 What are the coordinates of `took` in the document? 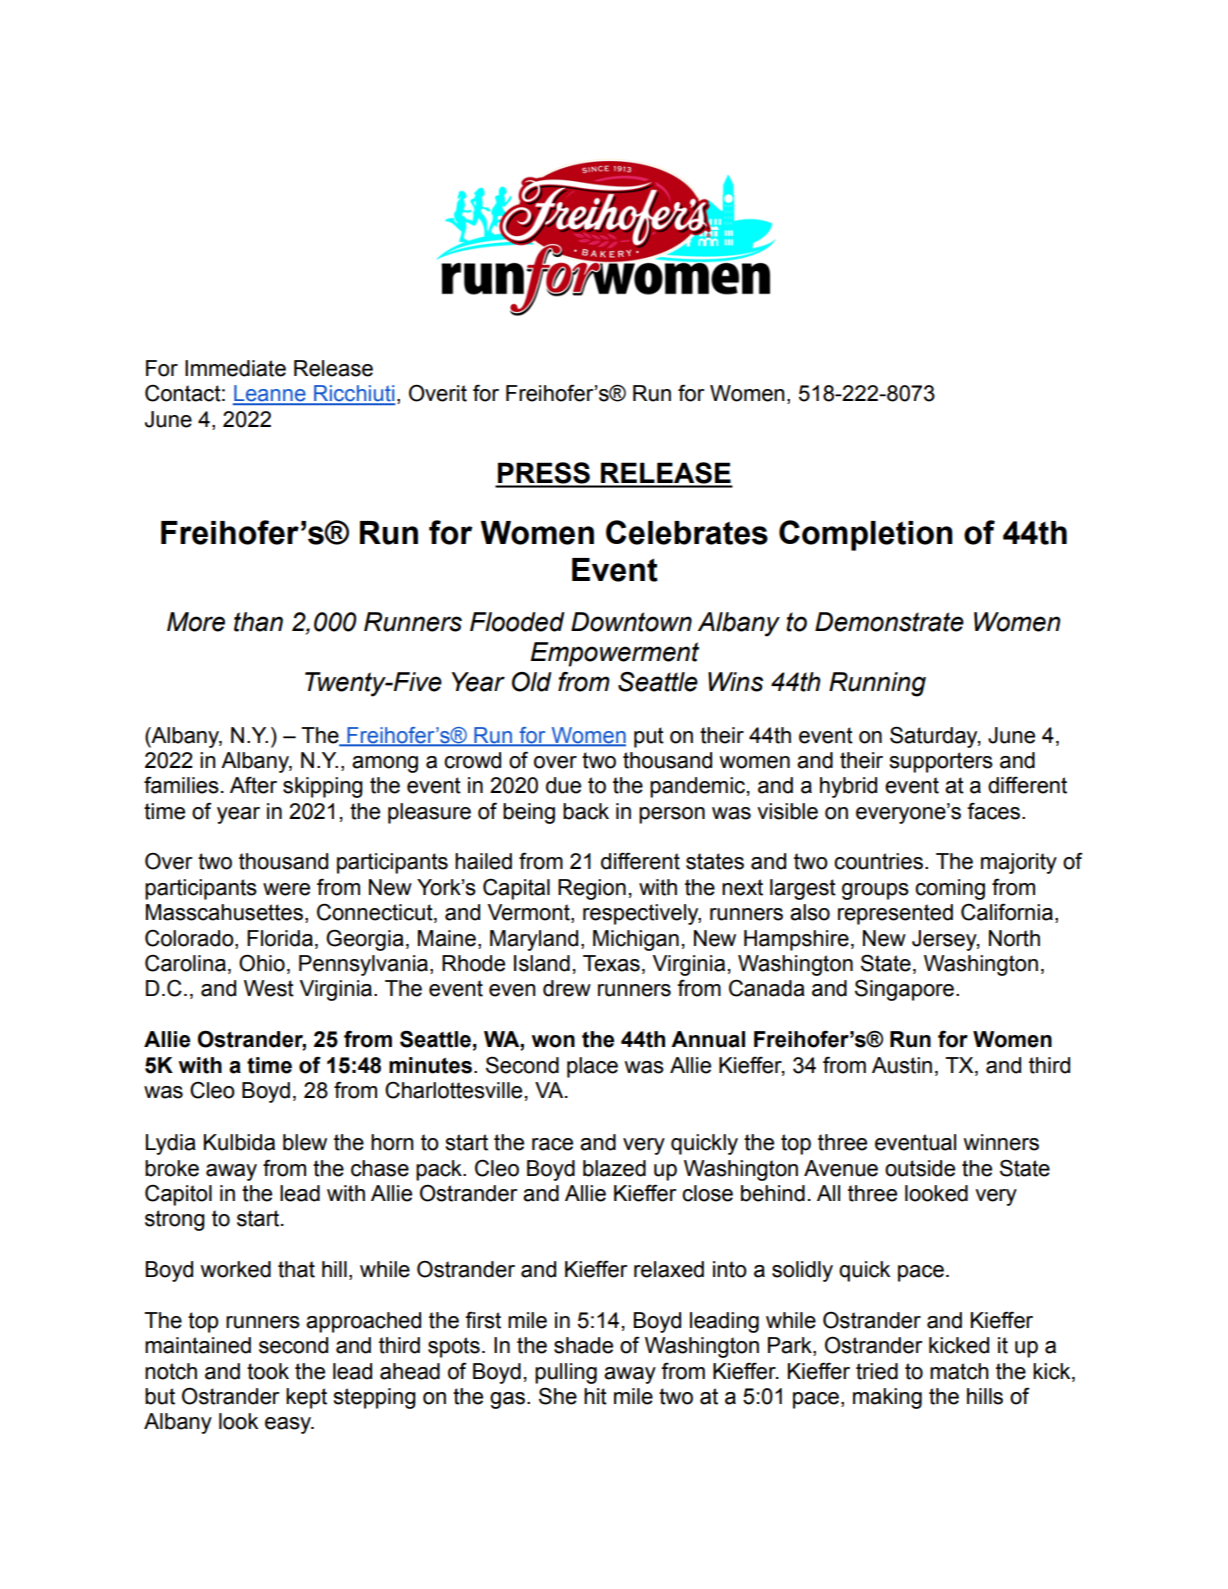 It's located at (268, 1371).
